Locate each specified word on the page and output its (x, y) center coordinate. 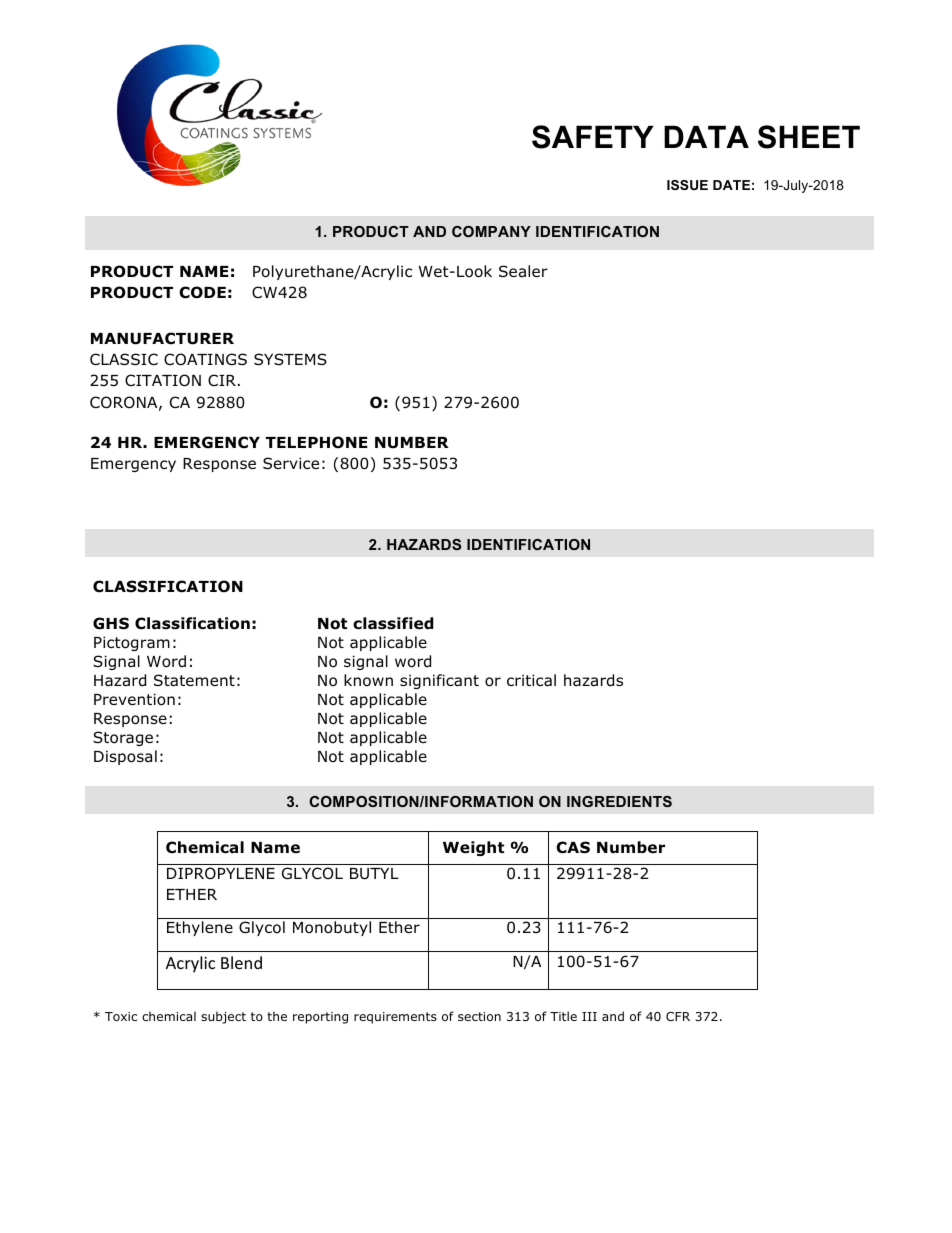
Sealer (523, 271)
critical (531, 680)
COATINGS (205, 359)
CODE (202, 292)
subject (223, 1017)
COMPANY (491, 231)
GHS (111, 623)
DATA (706, 136)
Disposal (125, 757)
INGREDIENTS (619, 801)
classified (393, 623)
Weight (473, 848)
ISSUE (687, 185)
